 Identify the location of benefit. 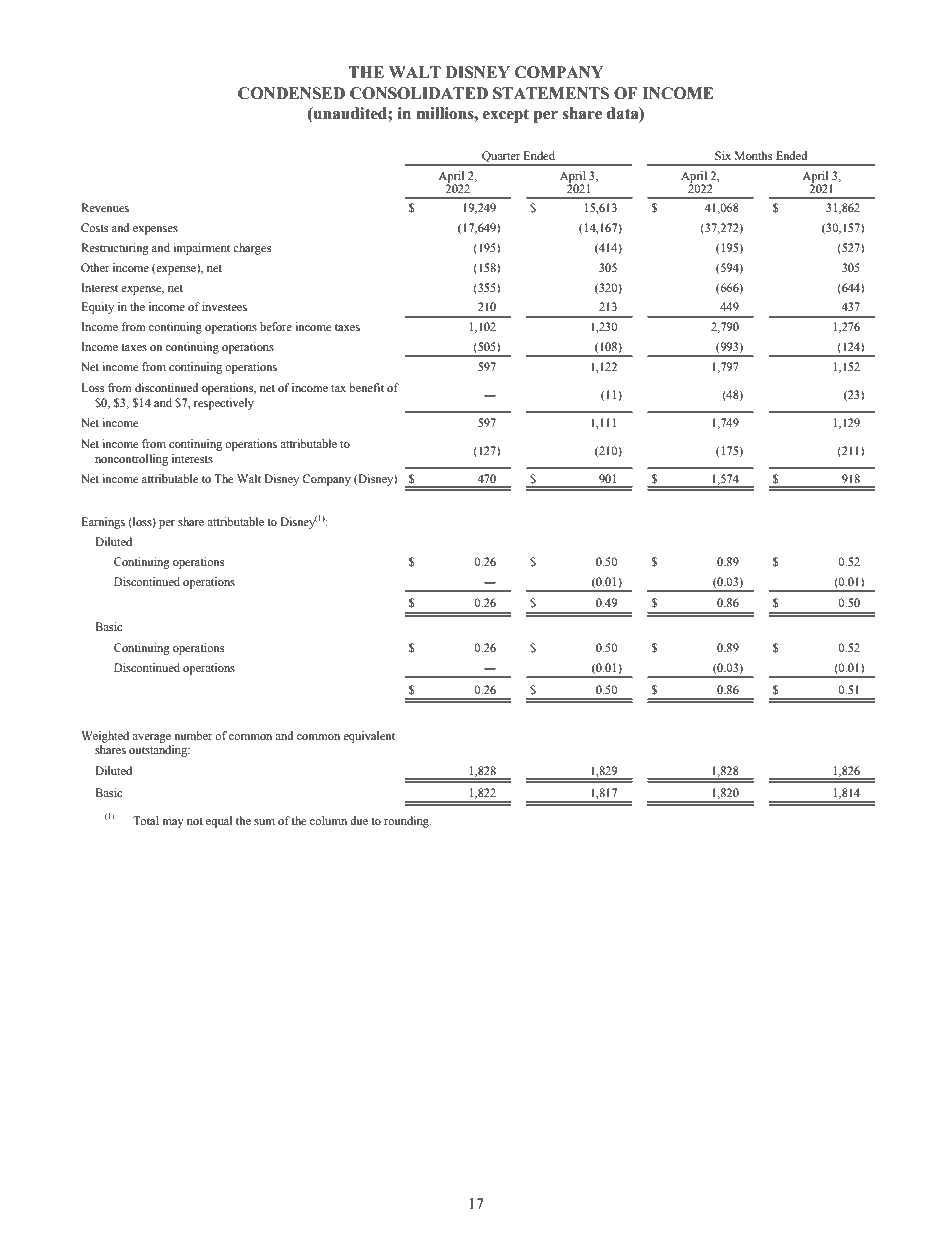
(366, 387).
